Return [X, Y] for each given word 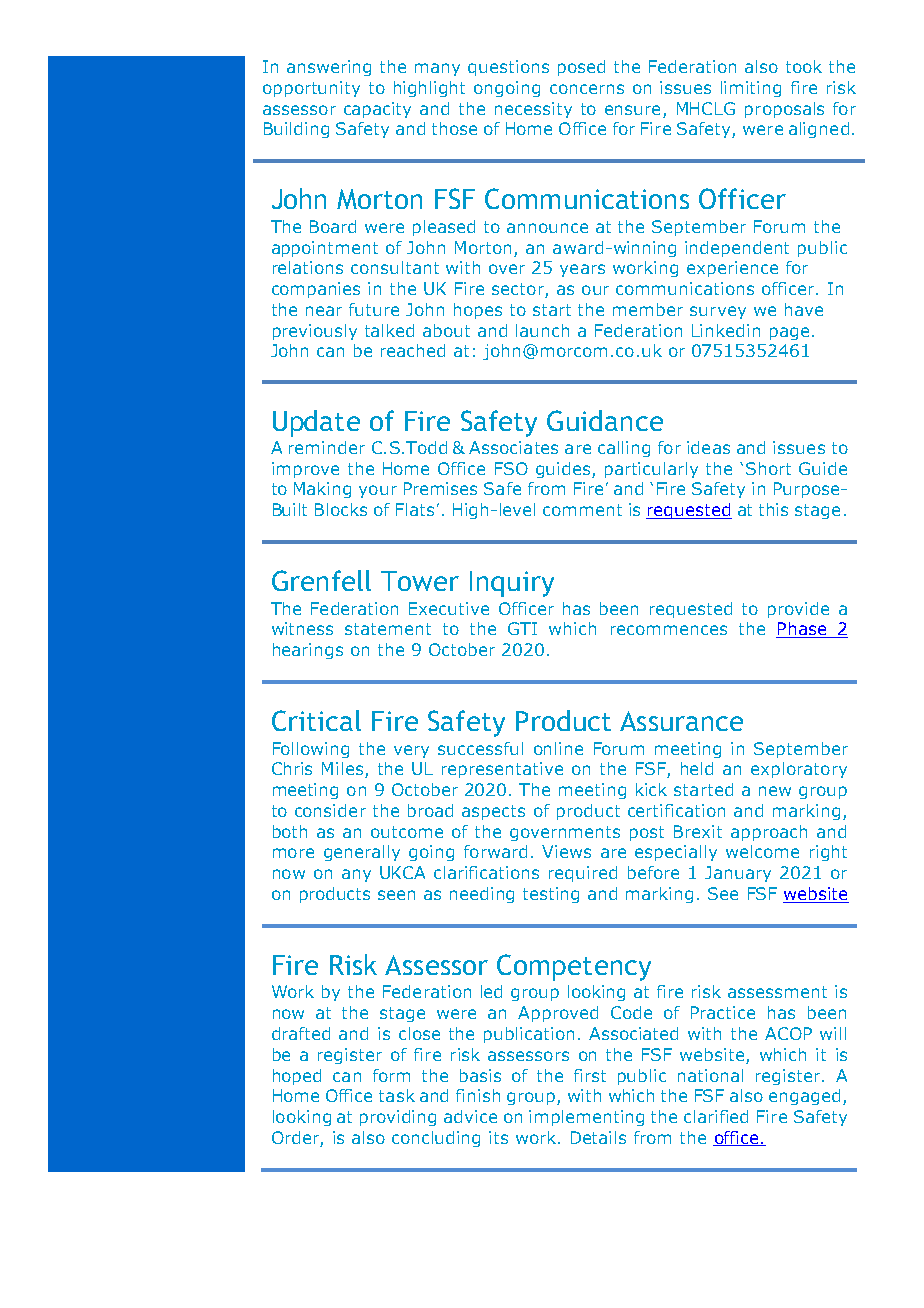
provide [798, 610]
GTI [522, 628]
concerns [587, 89]
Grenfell [321, 580]
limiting [751, 89]
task [397, 1095]
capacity [377, 110]
